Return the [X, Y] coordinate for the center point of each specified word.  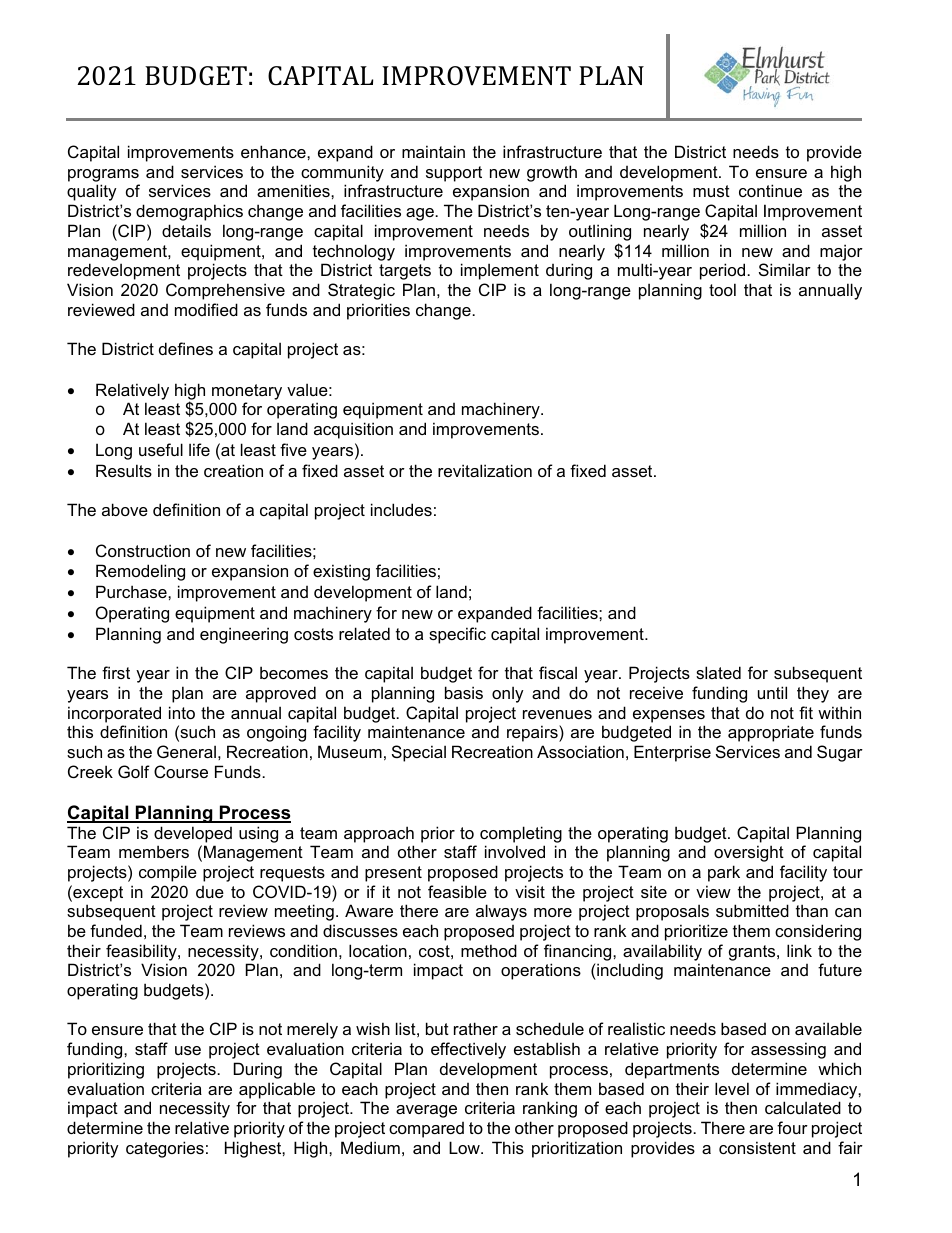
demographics [189, 212]
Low [465, 1147]
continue [770, 190]
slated [718, 672]
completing [521, 834]
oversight [749, 853]
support [454, 174]
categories [165, 1149]
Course [181, 771]
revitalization [485, 470]
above [125, 509]
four [792, 1127]
